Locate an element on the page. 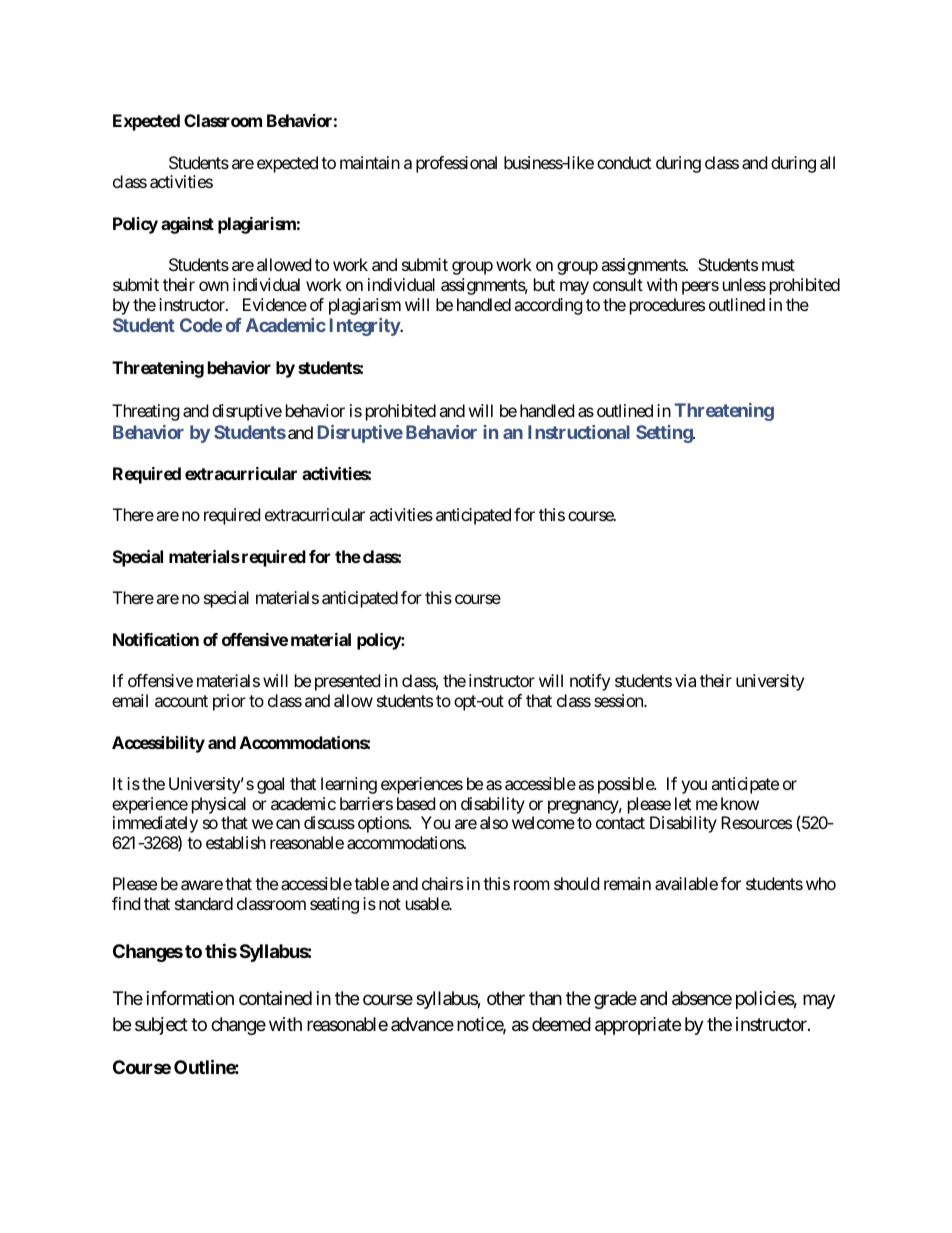 The height and width of the image is (1233, 952). via is located at coordinates (685, 680).
